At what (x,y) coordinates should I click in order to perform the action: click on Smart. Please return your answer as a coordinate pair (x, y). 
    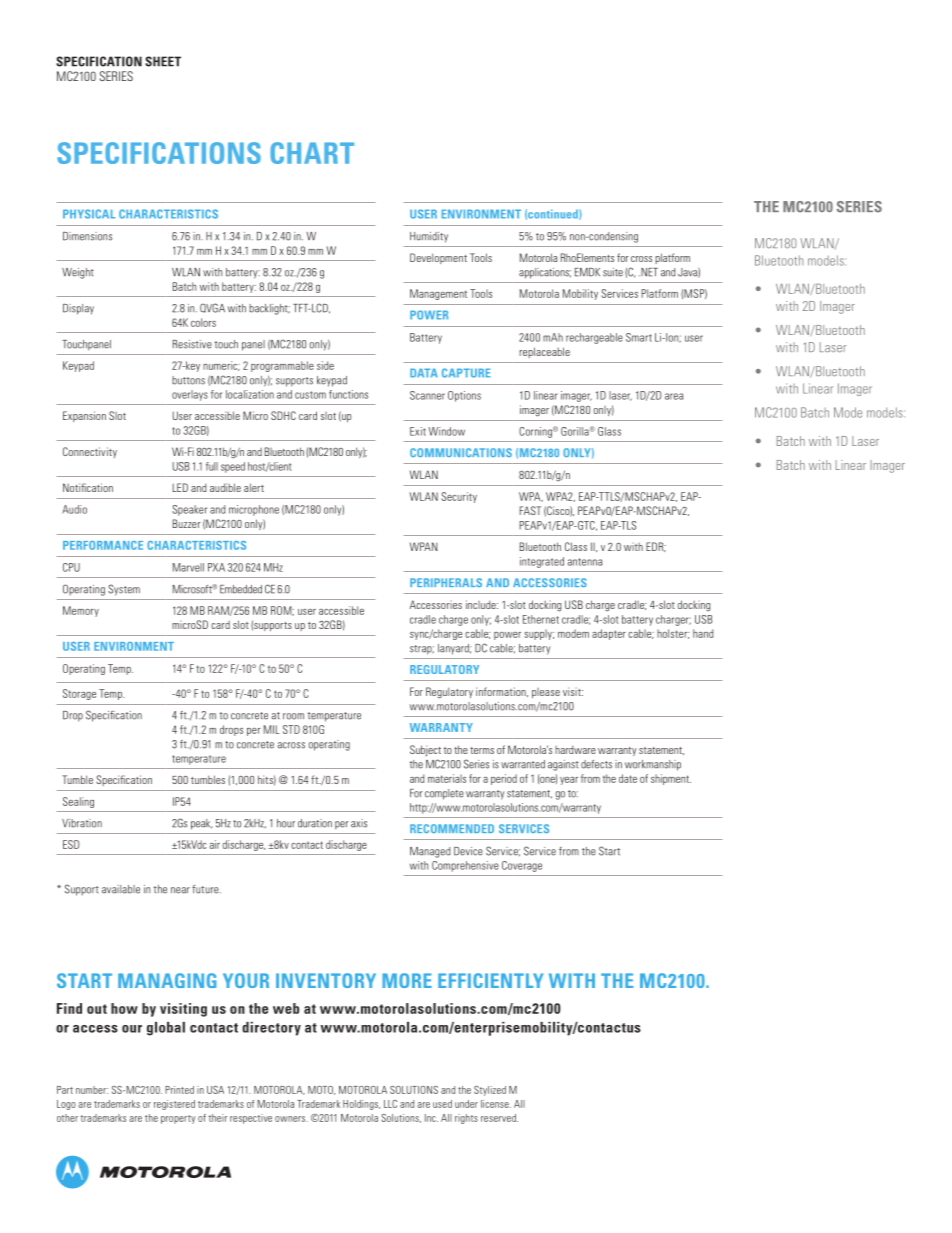
    Looking at the image, I should click on (639, 337).
